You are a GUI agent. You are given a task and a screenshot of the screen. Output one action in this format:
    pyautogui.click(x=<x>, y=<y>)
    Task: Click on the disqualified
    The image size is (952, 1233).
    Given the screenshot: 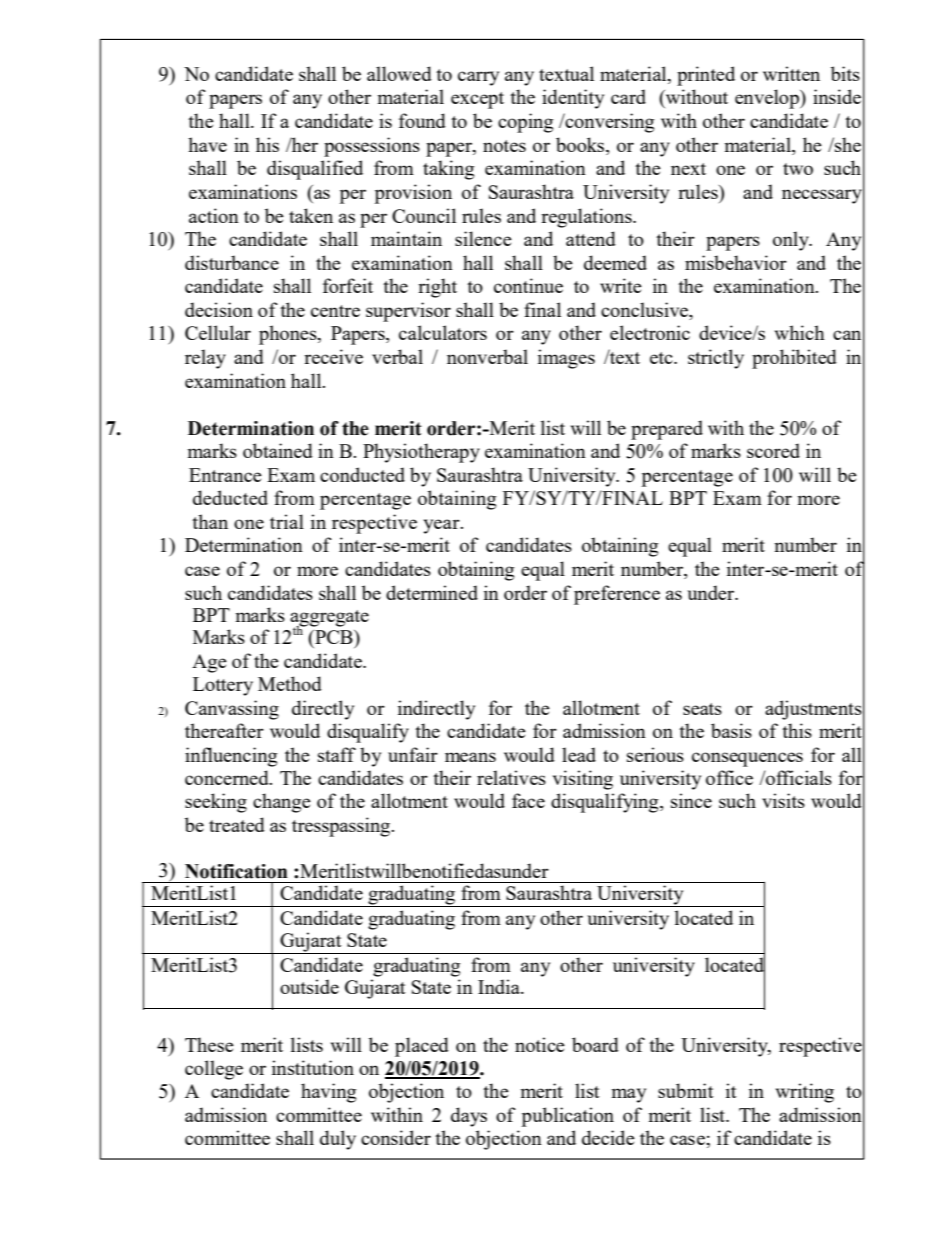 What is the action you would take?
    pyautogui.click(x=315, y=170)
